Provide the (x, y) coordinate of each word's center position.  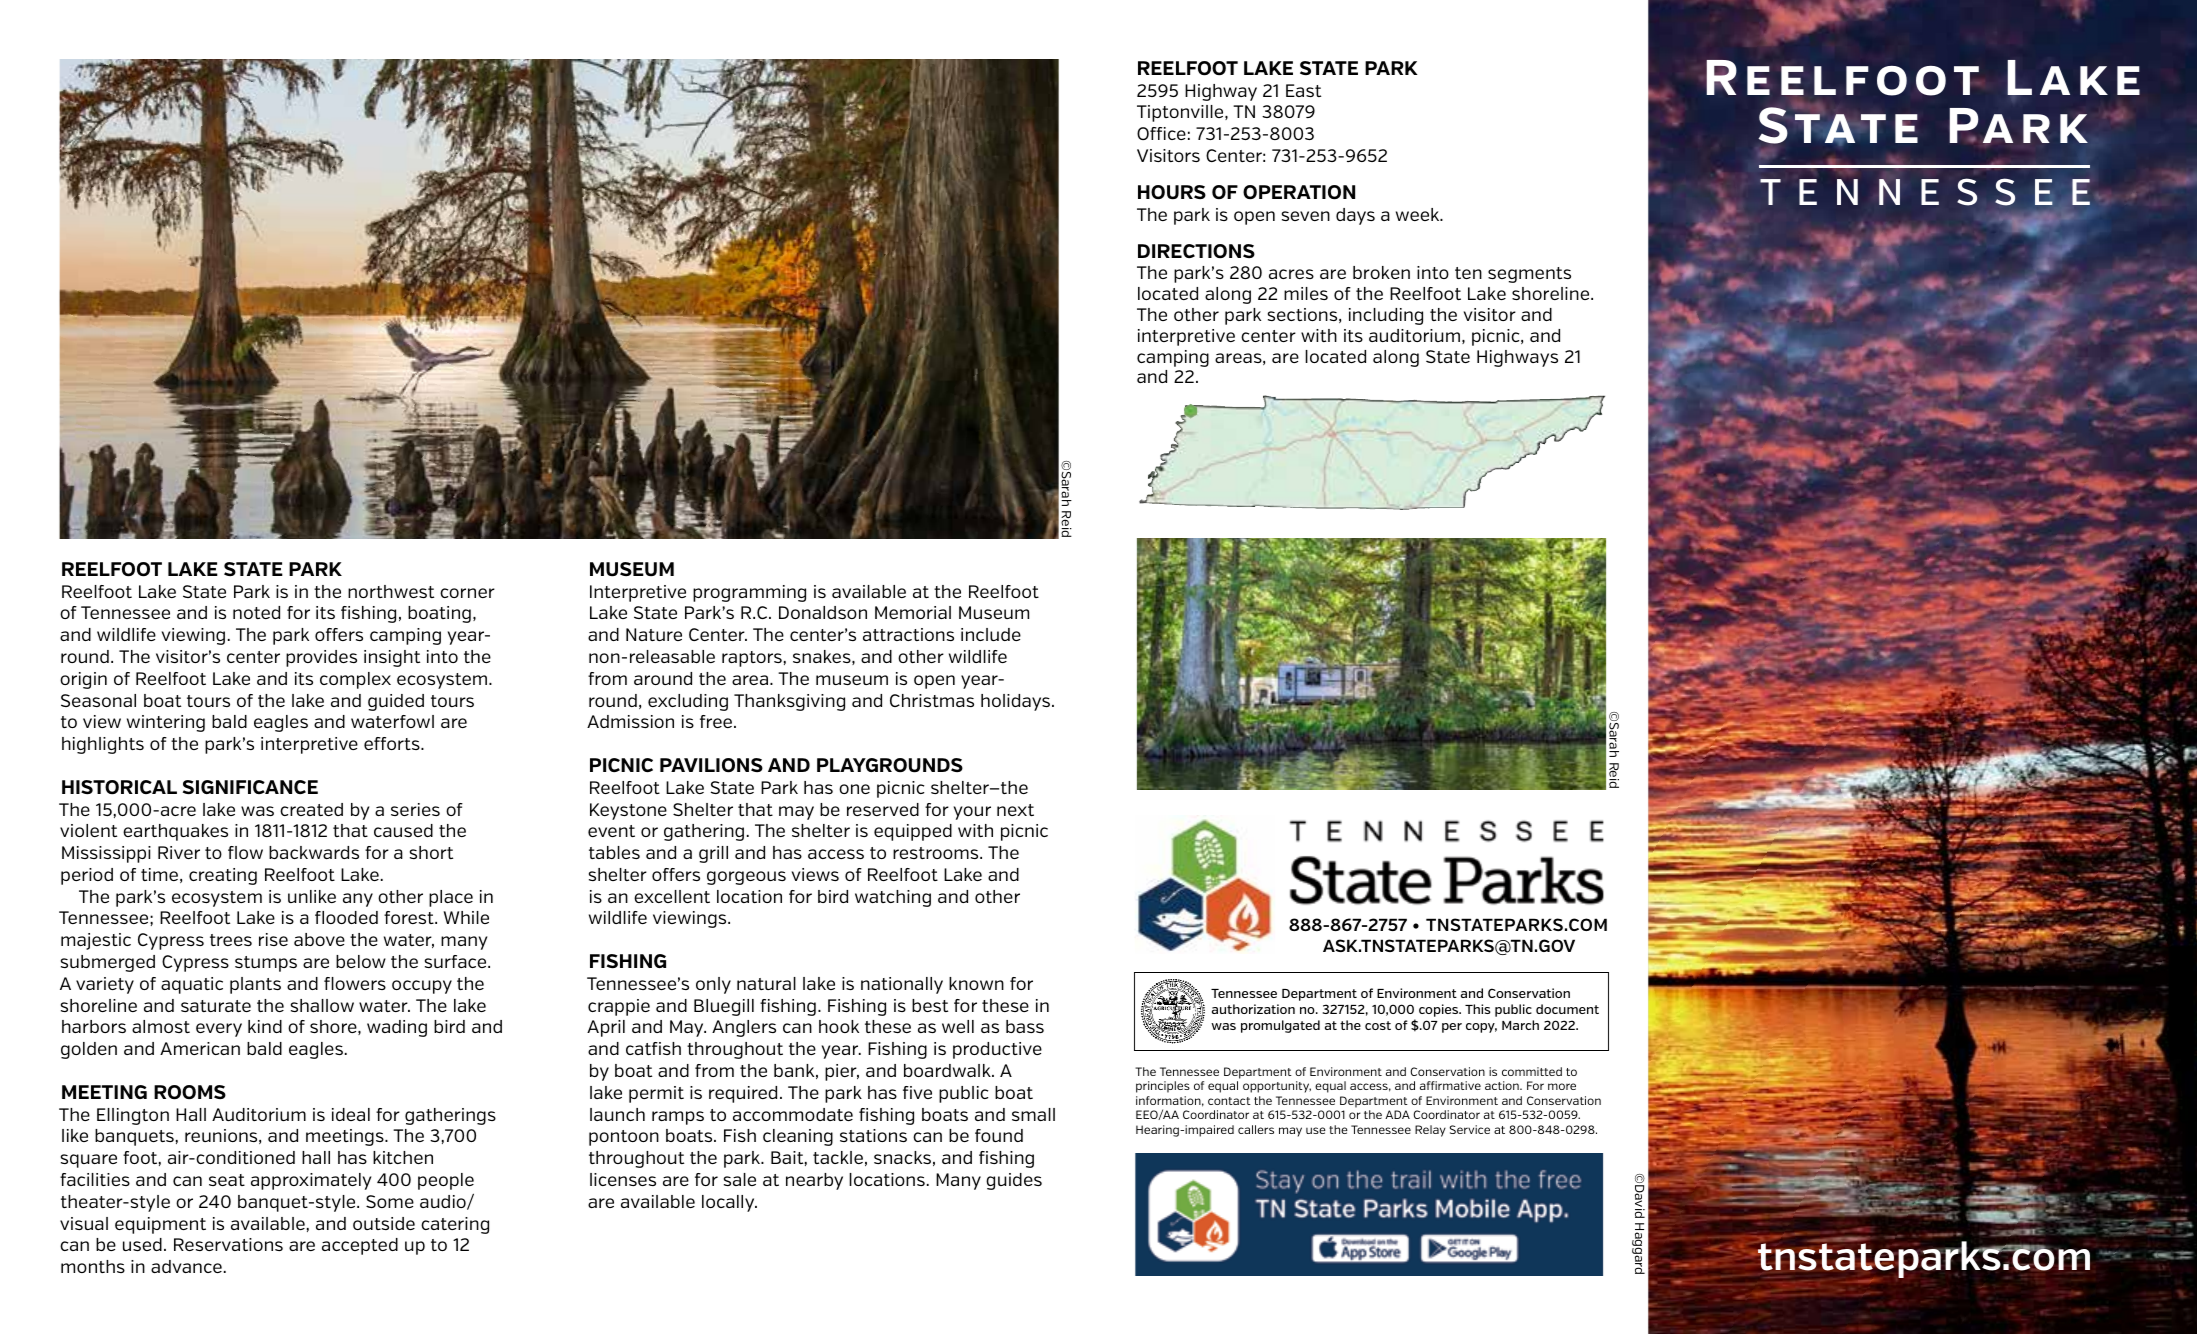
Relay (1430, 1131)
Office (1161, 133)
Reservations (228, 1244)
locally (729, 1203)
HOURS (1172, 192)
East (1303, 90)
